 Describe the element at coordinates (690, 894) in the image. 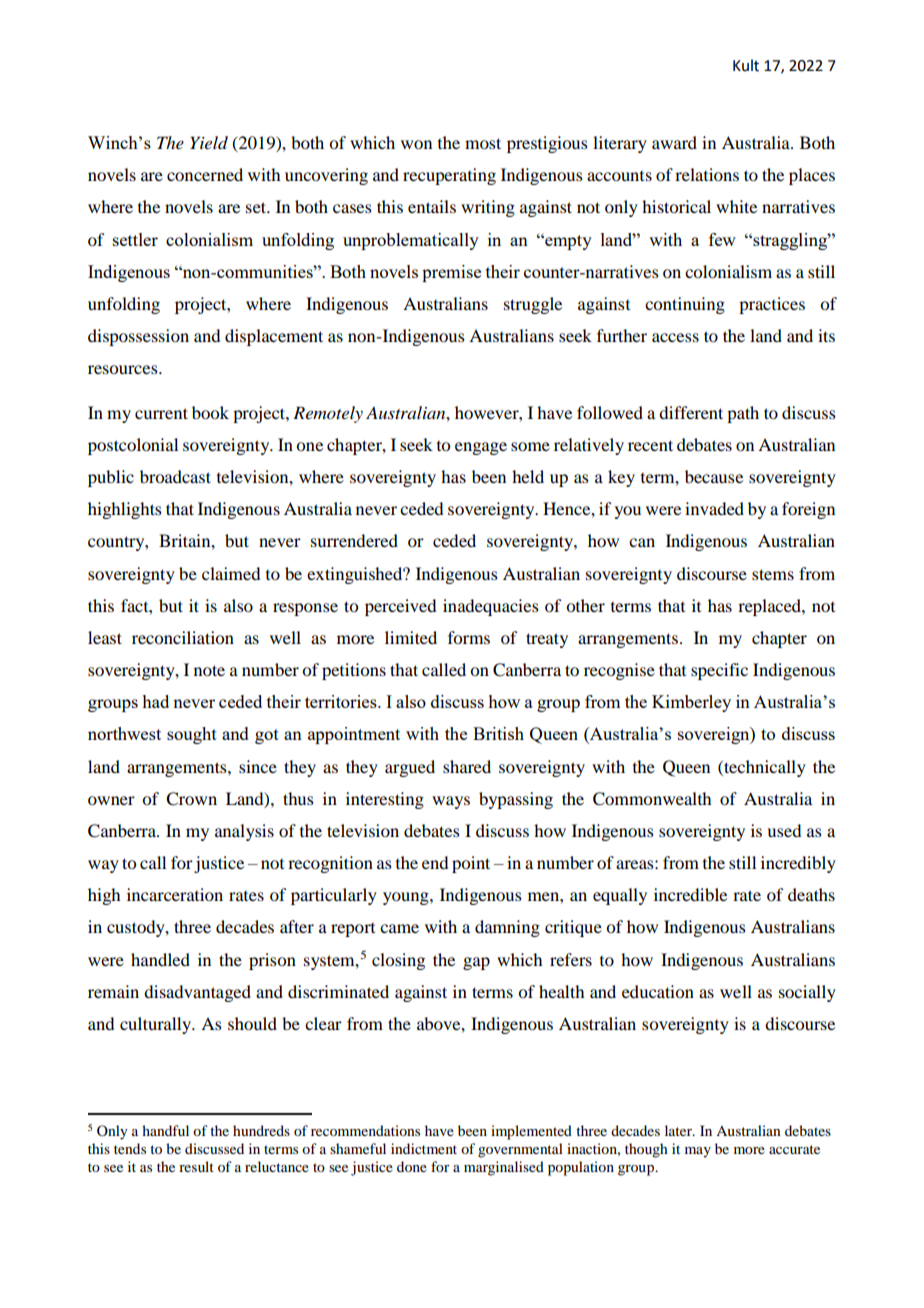

I see `incredible` at that location.
